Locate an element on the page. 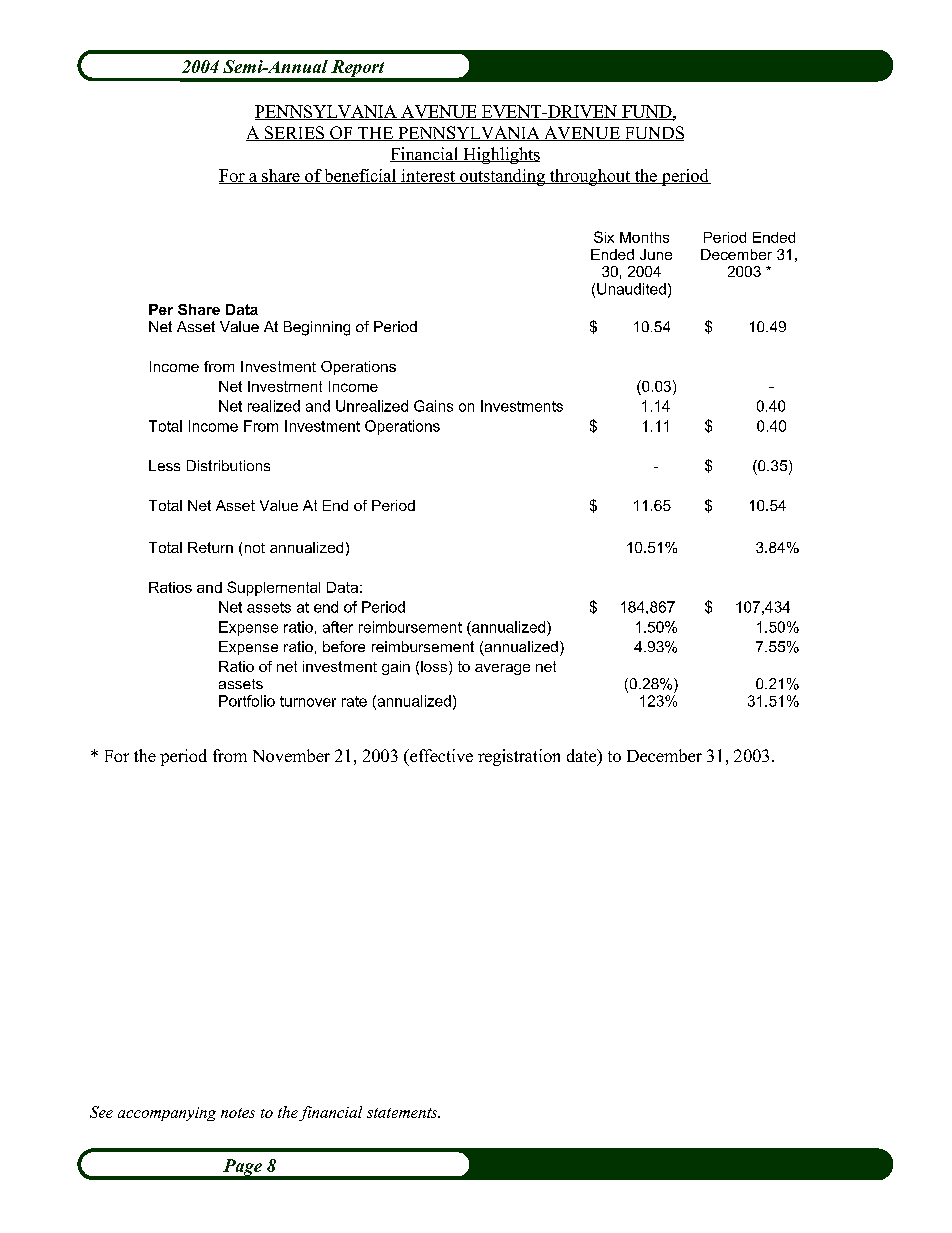  average is located at coordinates (502, 669).
